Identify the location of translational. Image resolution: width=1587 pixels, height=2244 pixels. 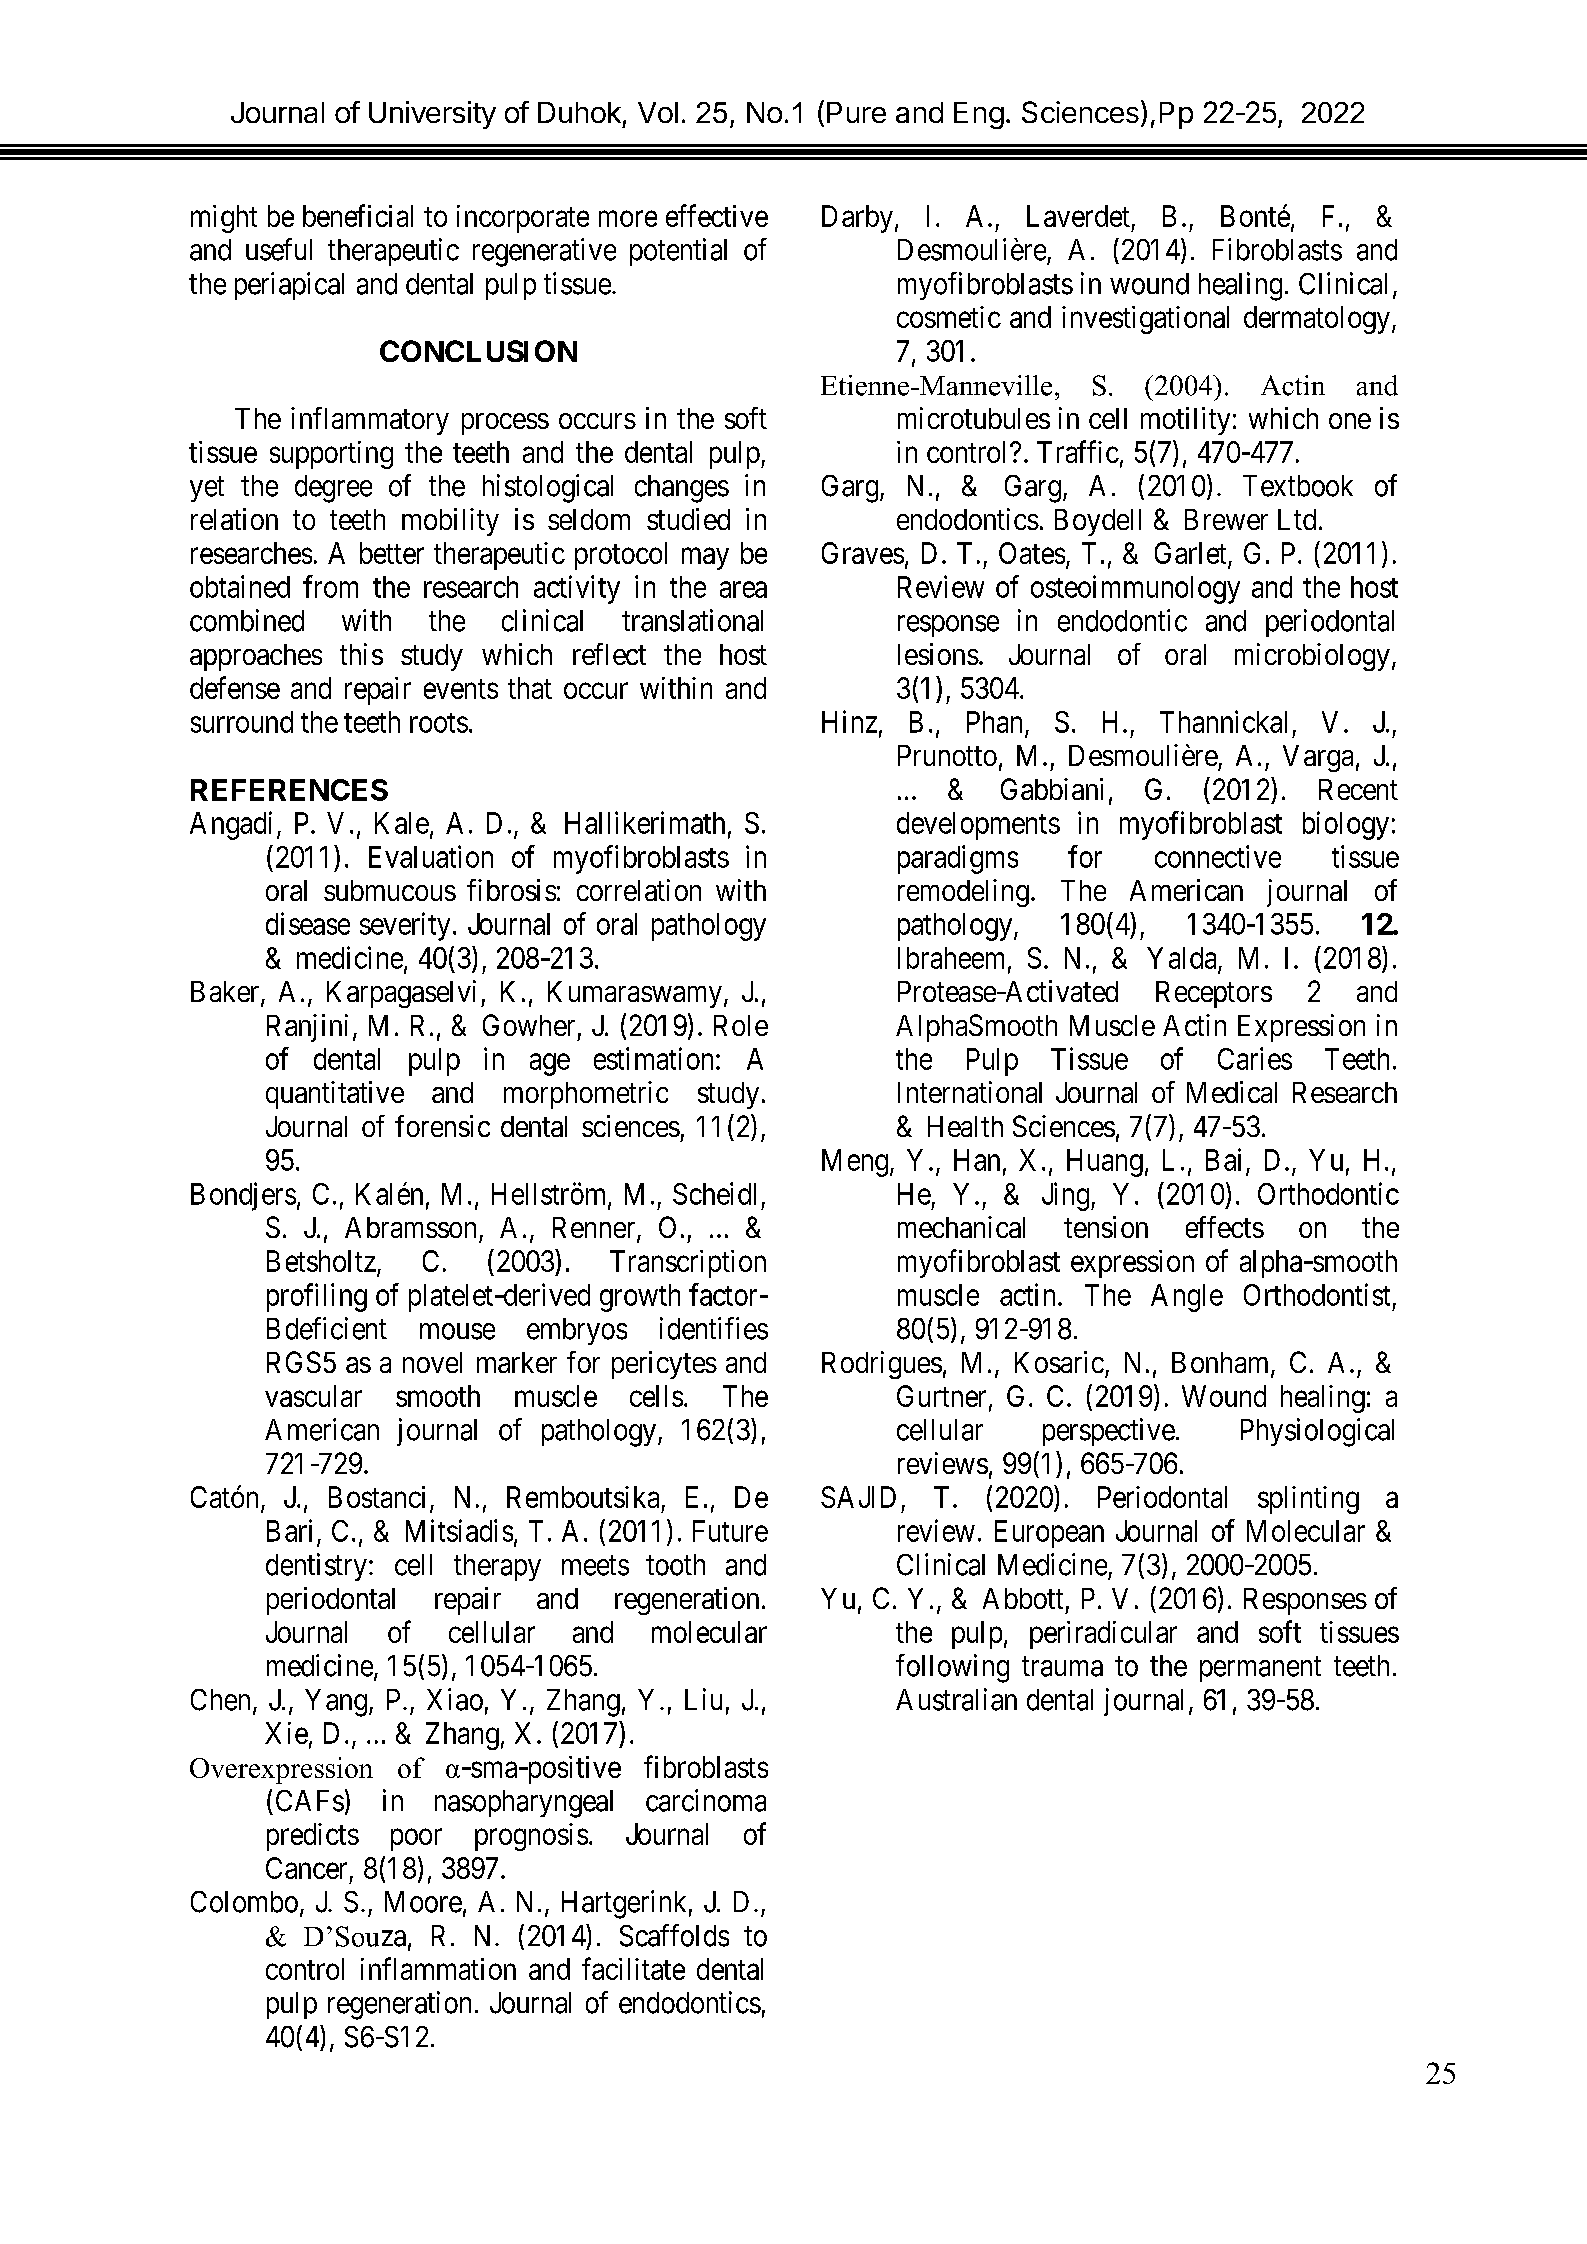
(692, 620).
